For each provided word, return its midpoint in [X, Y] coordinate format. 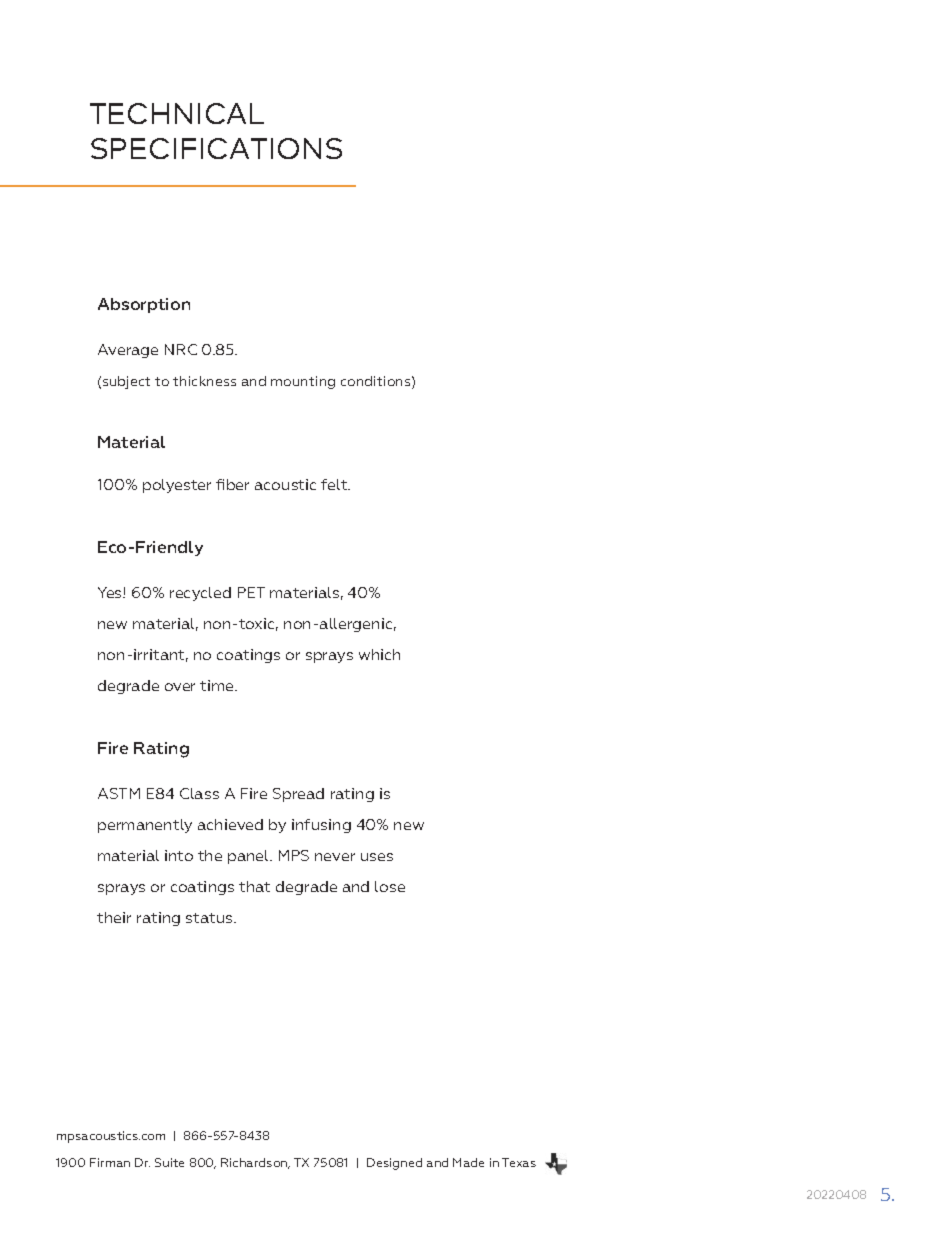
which [379, 654]
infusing [321, 826]
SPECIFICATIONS [216, 148]
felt [335, 484]
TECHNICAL [177, 113]
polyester [177, 486]
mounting [303, 382]
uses [377, 857]
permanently [145, 826]
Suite [169, 1162]
